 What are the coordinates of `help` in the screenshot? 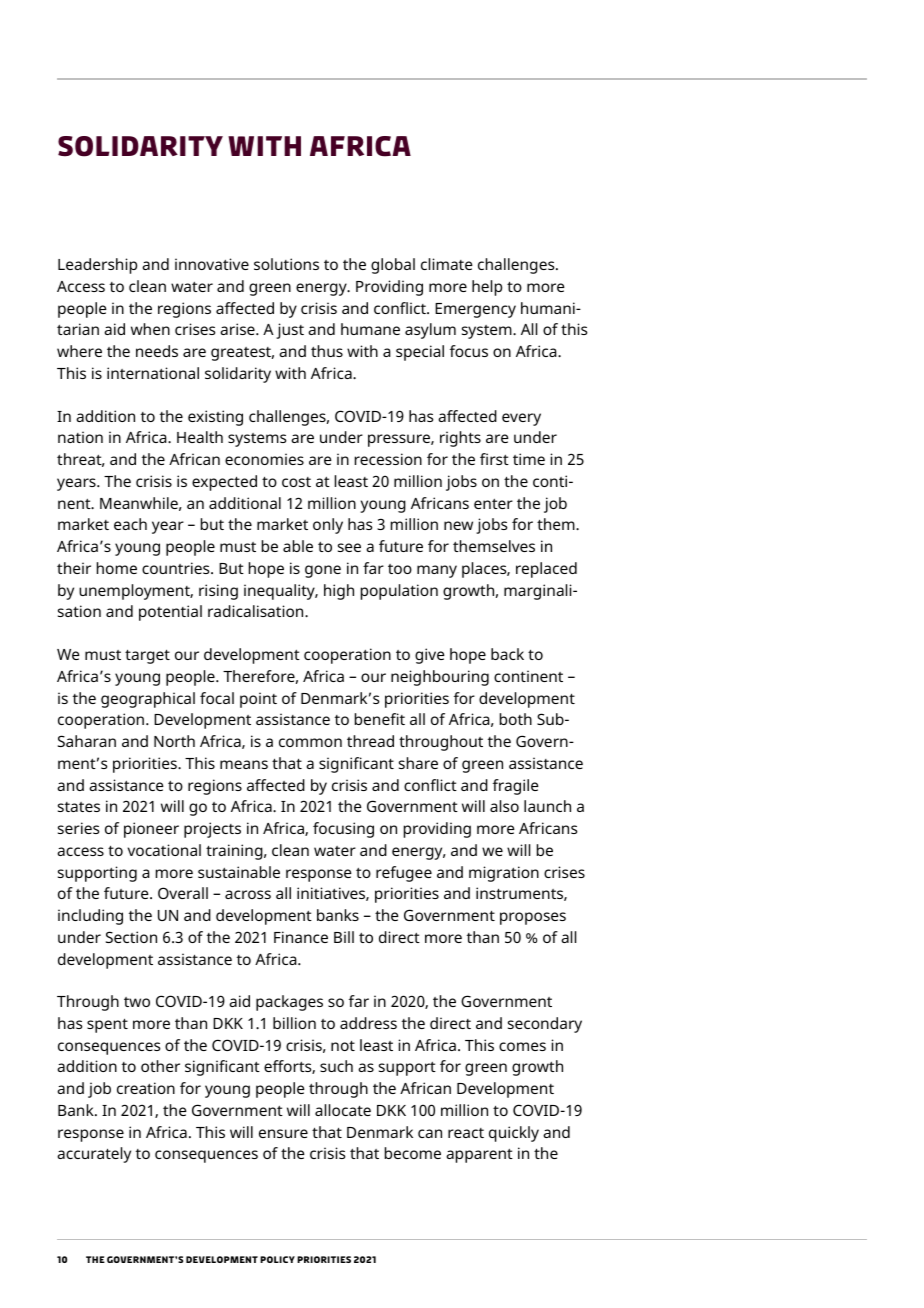 It's located at (487, 288).
